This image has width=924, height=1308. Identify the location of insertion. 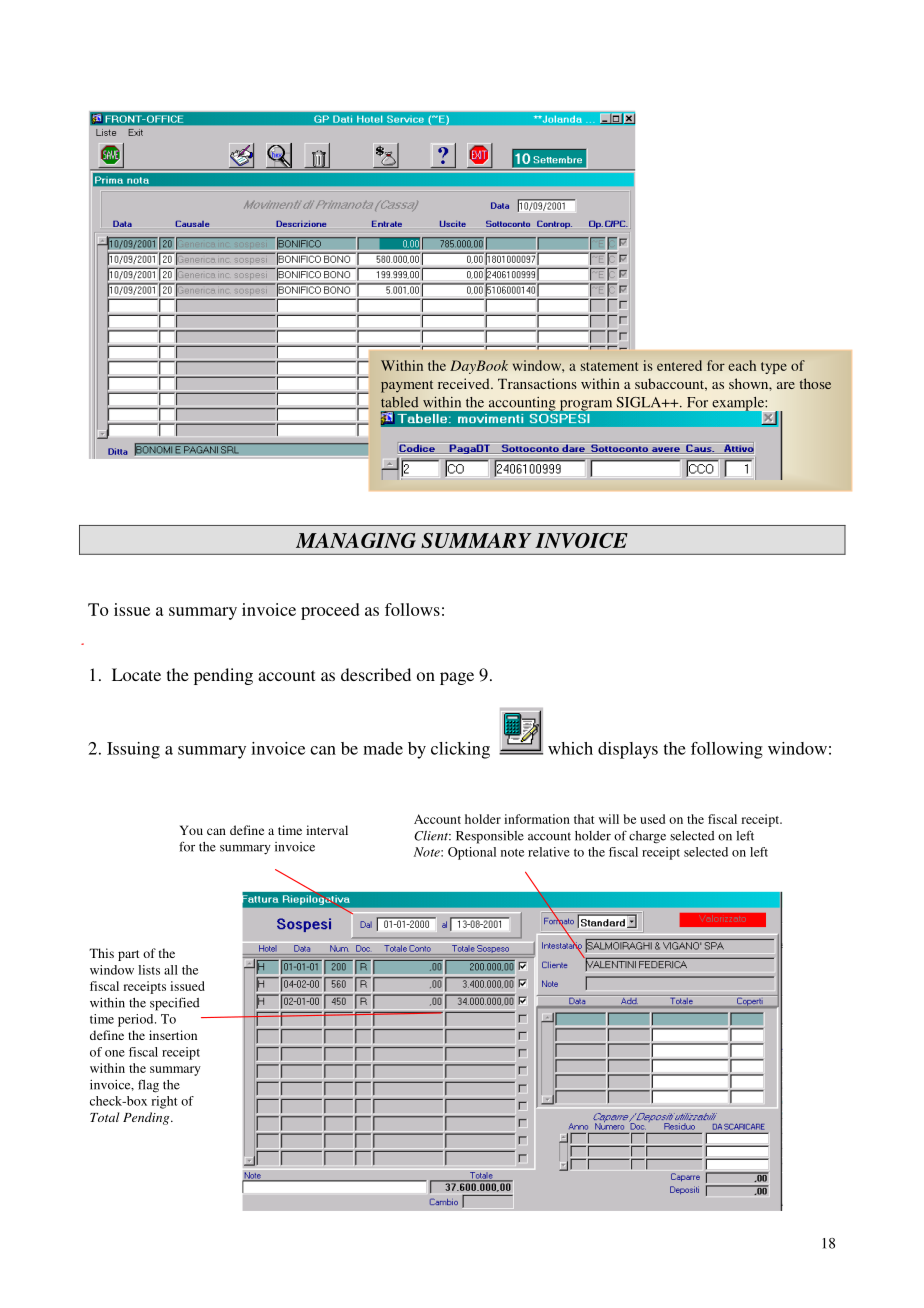
(173, 1035).
